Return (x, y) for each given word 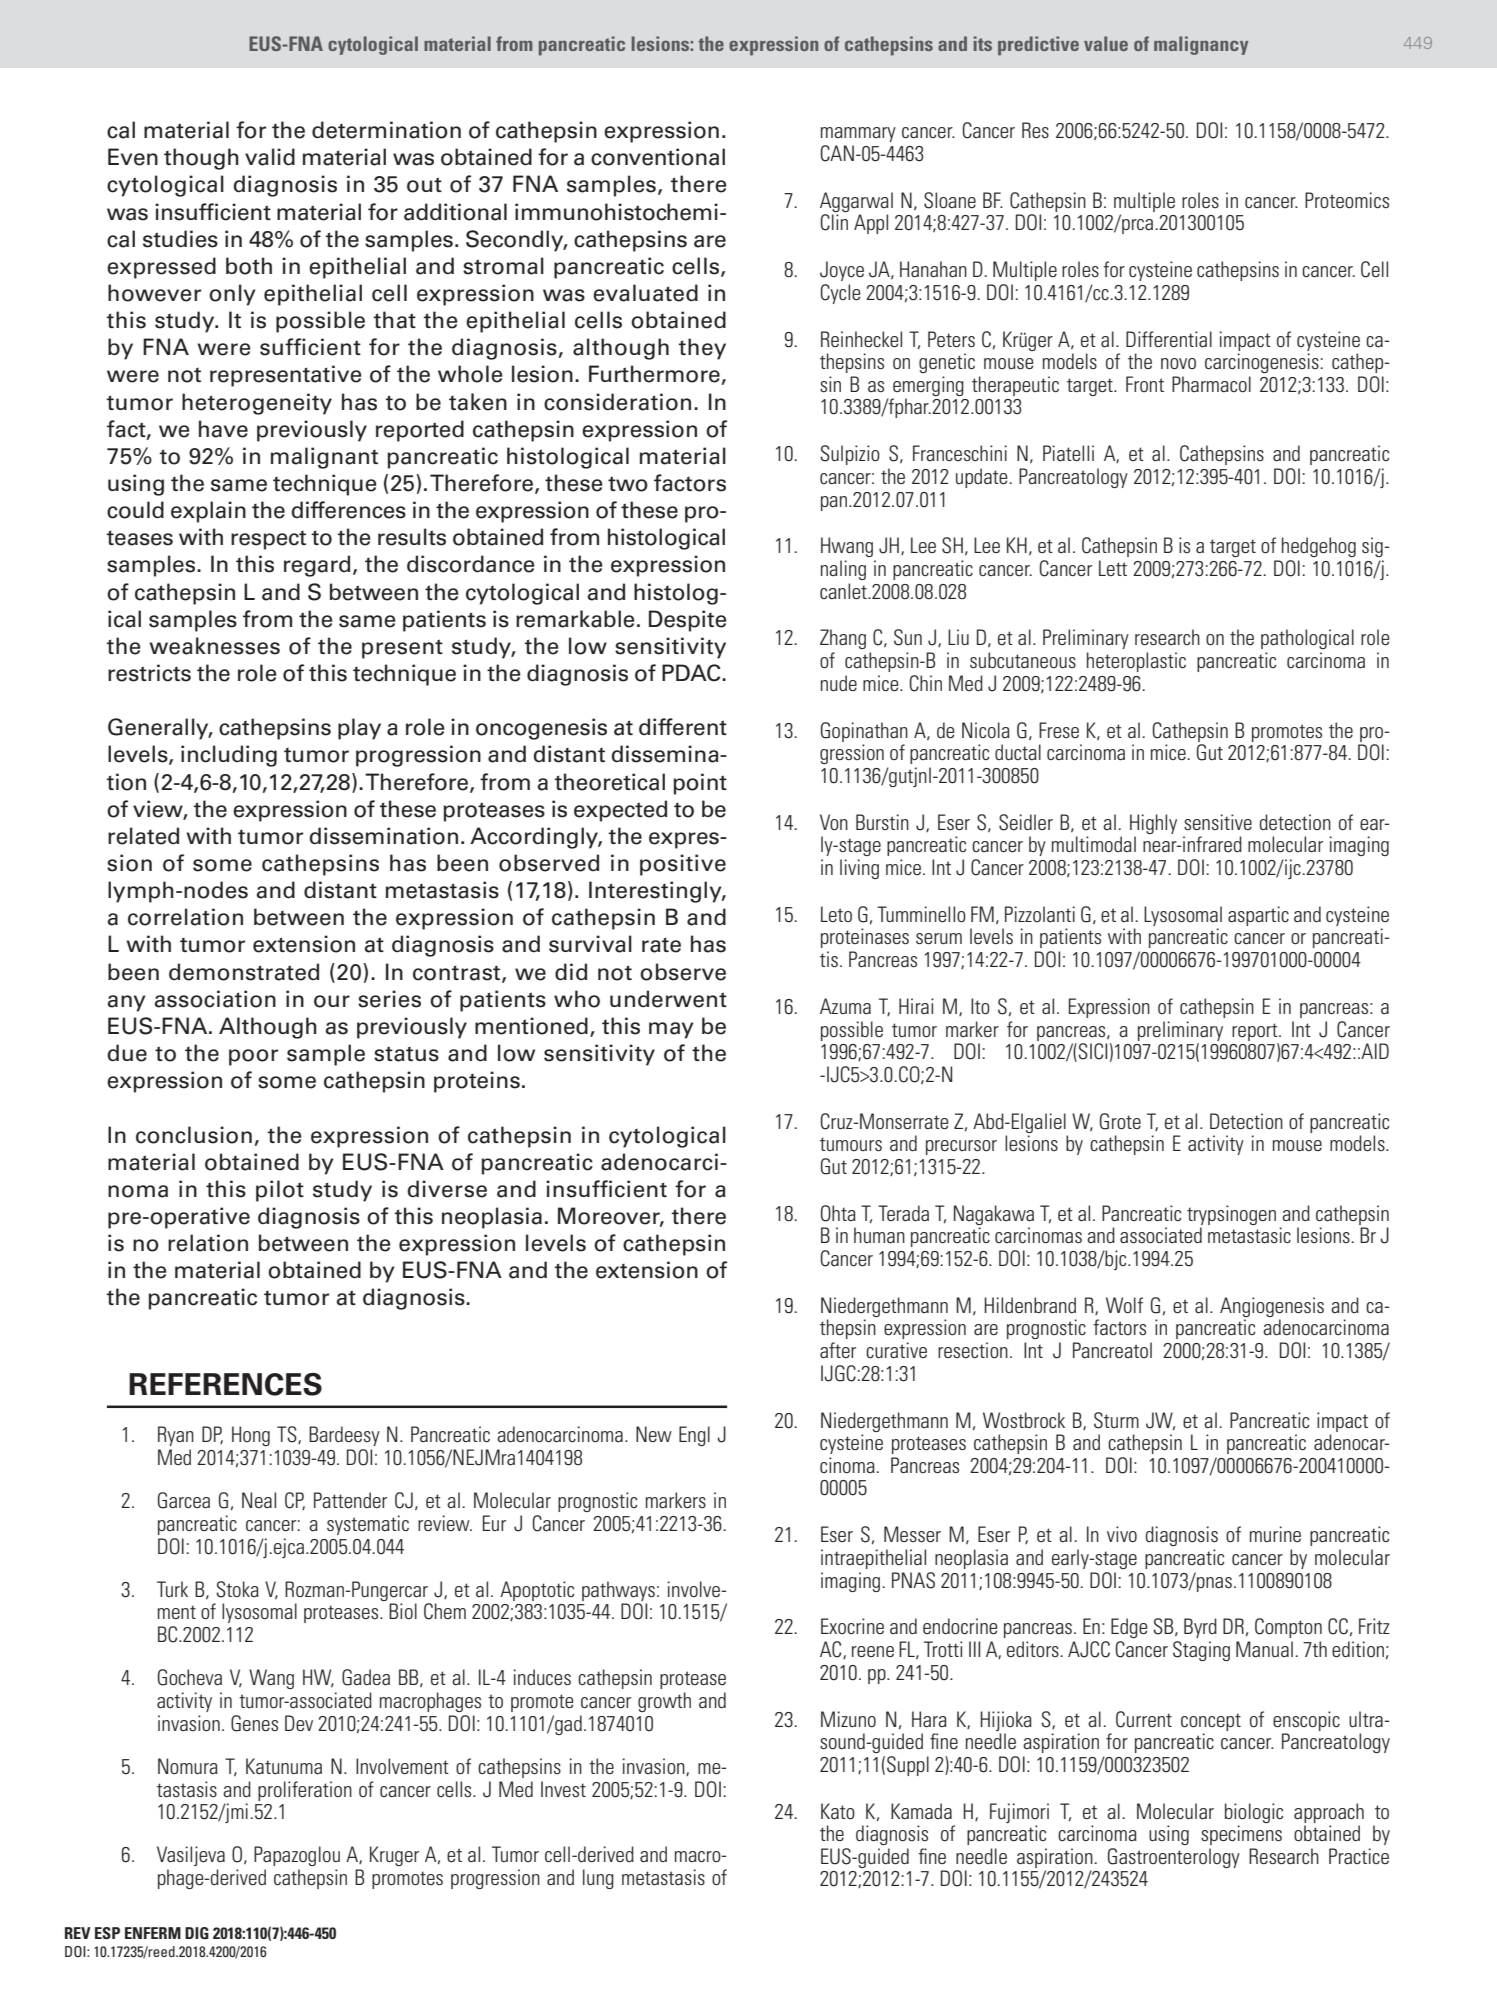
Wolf (1124, 1305)
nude (839, 683)
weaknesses (214, 646)
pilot (280, 1191)
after (838, 1350)
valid (270, 157)
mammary (858, 134)
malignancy (1201, 45)
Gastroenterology (1174, 1858)
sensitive (1218, 822)
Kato (838, 1811)
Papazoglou (297, 1856)
